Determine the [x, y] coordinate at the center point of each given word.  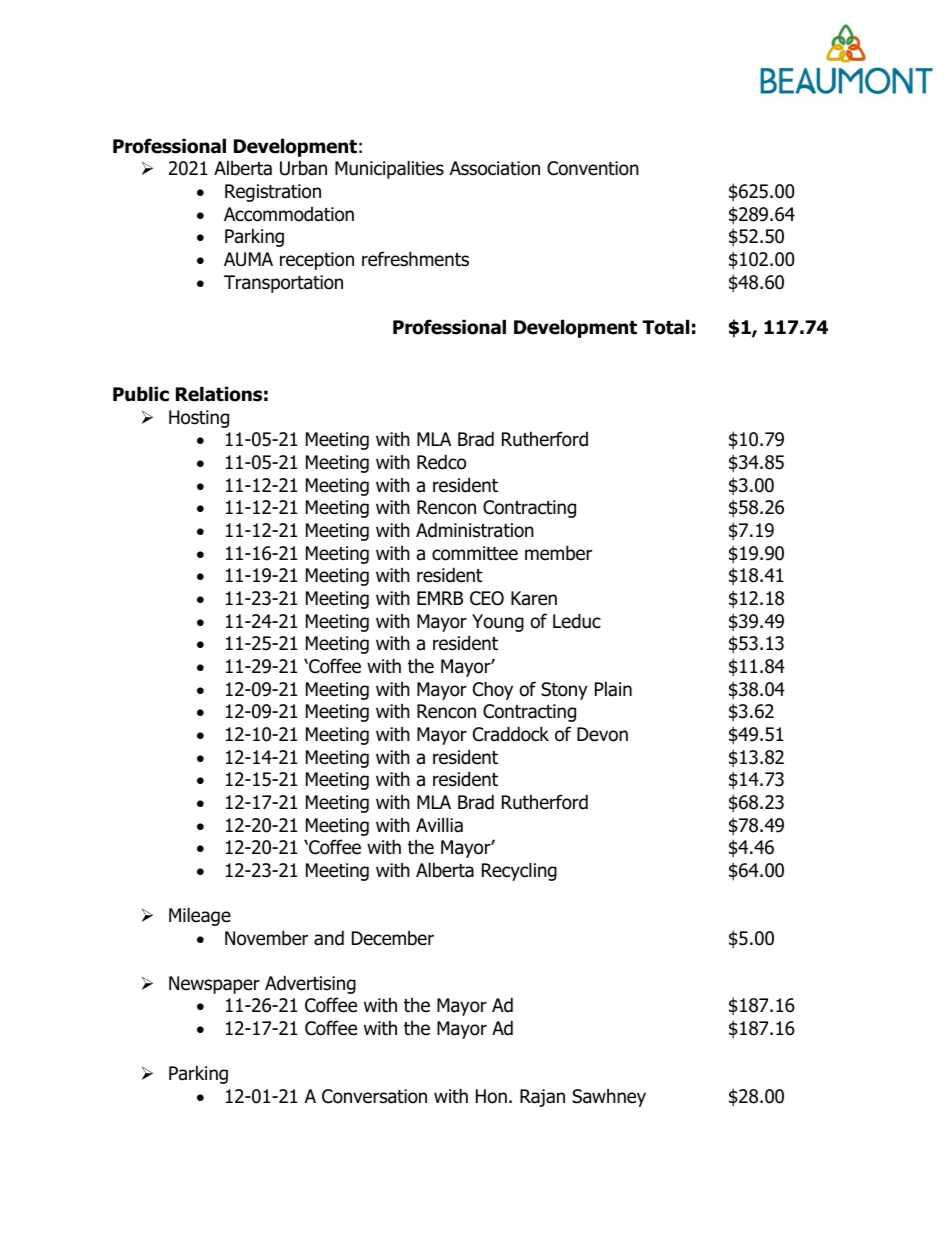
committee [475, 553]
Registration [273, 193]
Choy [493, 690]
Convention [593, 168]
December [393, 938]
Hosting [199, 419]
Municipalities [389, 169]
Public [141, 394]
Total [665, 327]
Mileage [200, 916]
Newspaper [214, 985]
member [558, 553]
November [266, 938]
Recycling [519, 871]
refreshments [415, 259]
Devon [602, 734]
